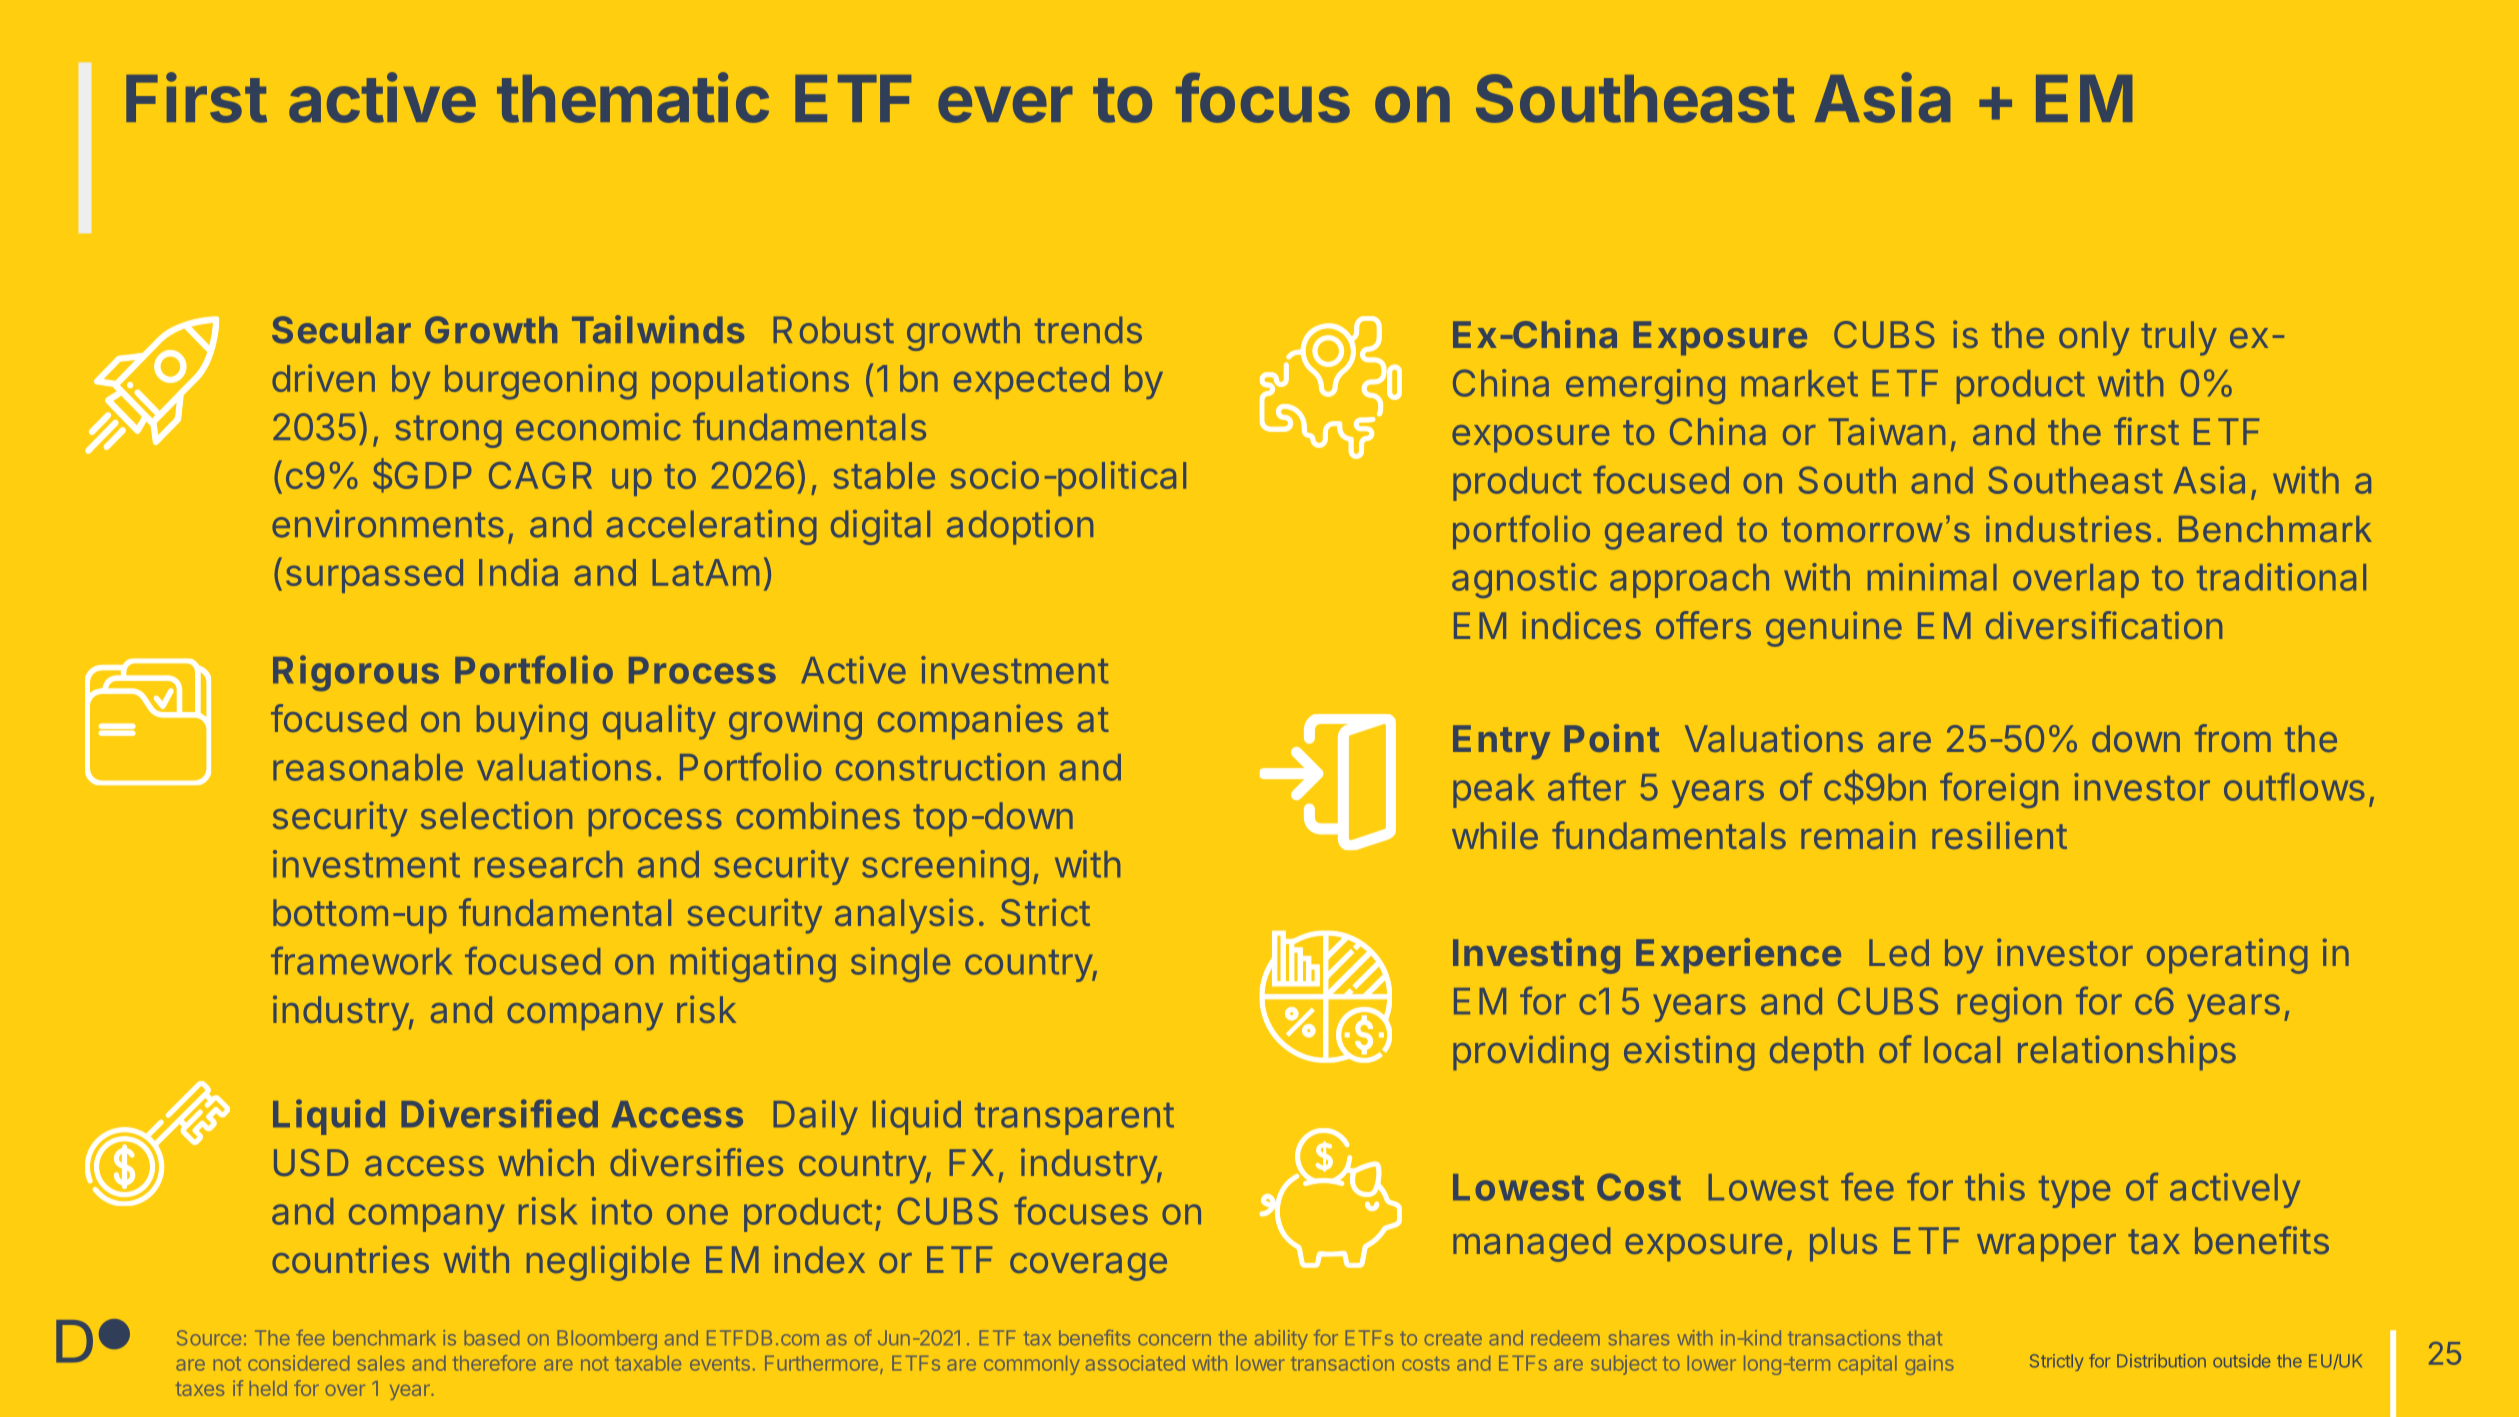 Image resolution: width=2519 pixels, height=1417 pixels. Describe the element at coordinates (1999, 835) in the screenshot. I see `resilient` at that location.
